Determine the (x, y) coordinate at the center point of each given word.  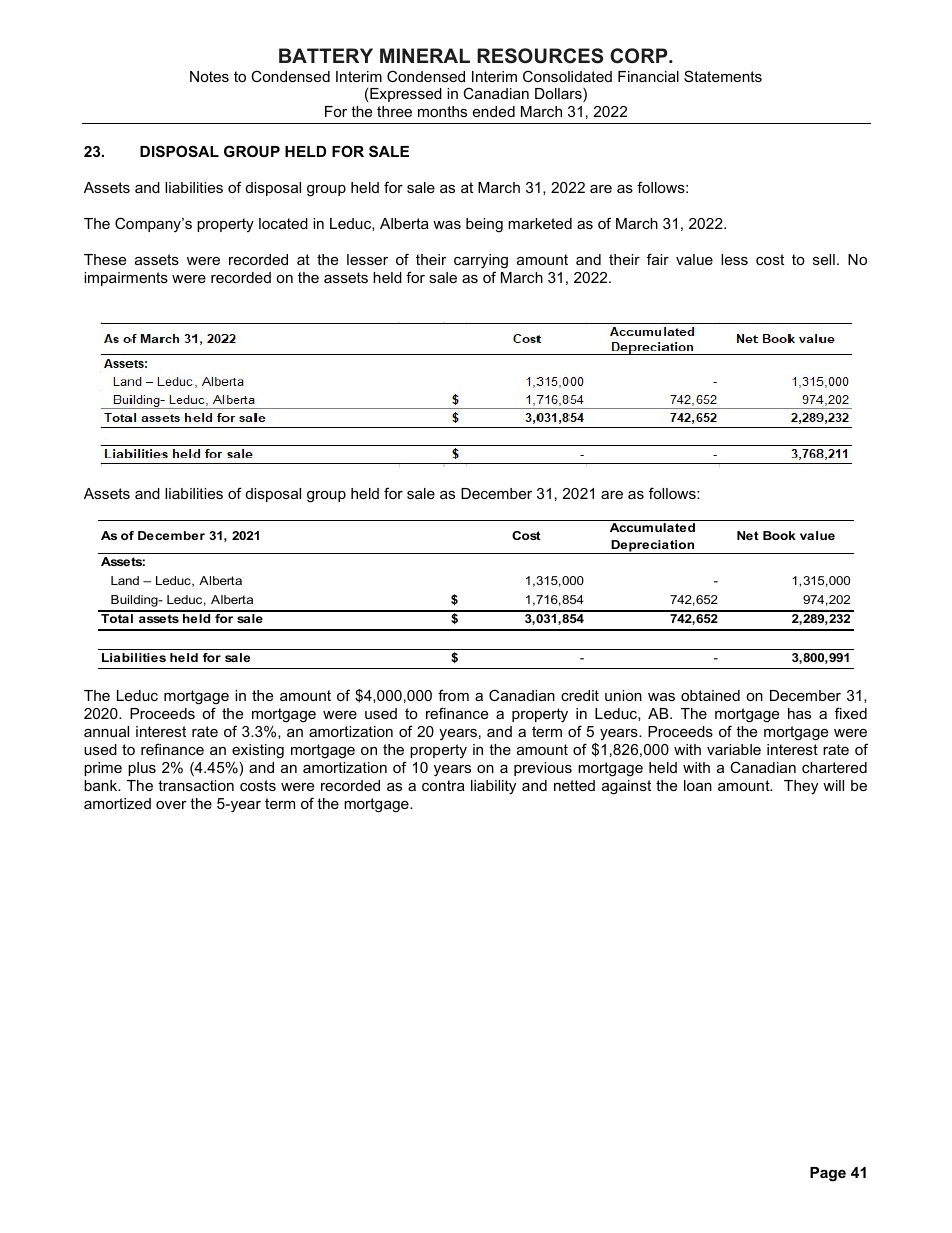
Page (828, 1174)
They (801, 787)
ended (494, 111)
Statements (723, 76)
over (171, 805)
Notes (209, 76)
